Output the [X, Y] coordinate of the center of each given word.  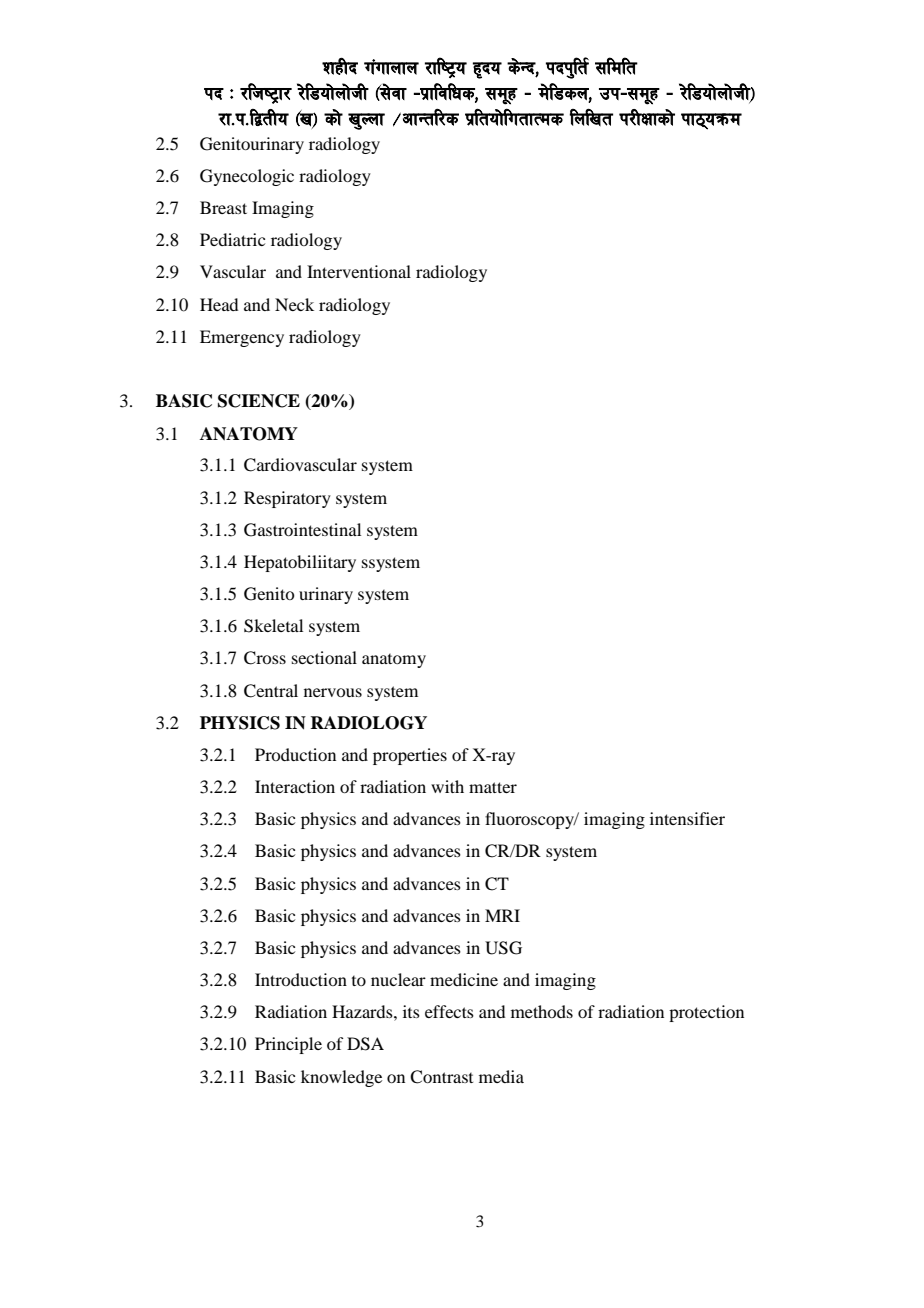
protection [706, 1013]
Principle [288, 1045]
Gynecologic [247, 177]
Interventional [359, 271]
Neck [294, 304]
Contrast [441, 1077]
